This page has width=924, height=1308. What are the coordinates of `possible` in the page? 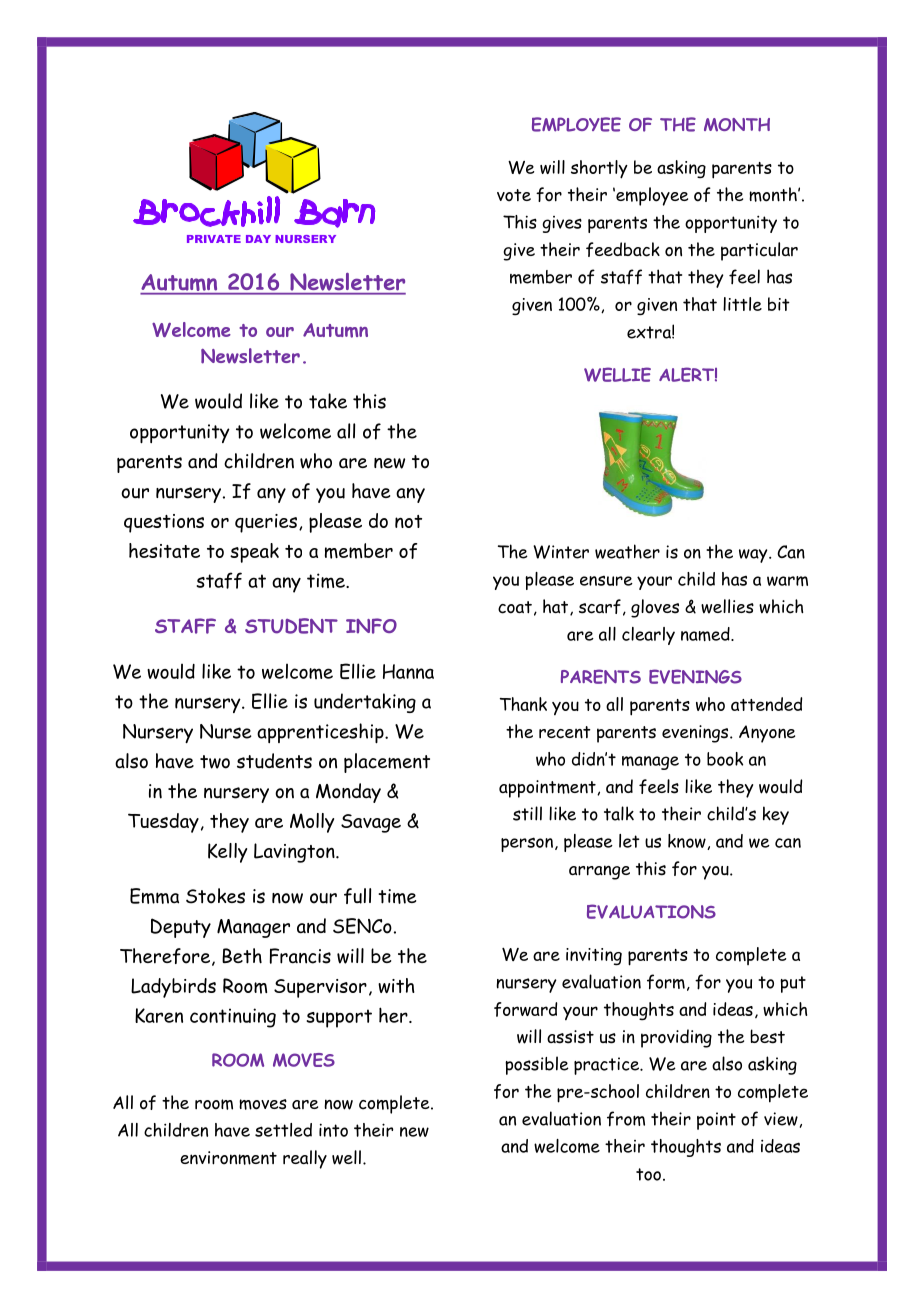 It's located at (537, 1065).
